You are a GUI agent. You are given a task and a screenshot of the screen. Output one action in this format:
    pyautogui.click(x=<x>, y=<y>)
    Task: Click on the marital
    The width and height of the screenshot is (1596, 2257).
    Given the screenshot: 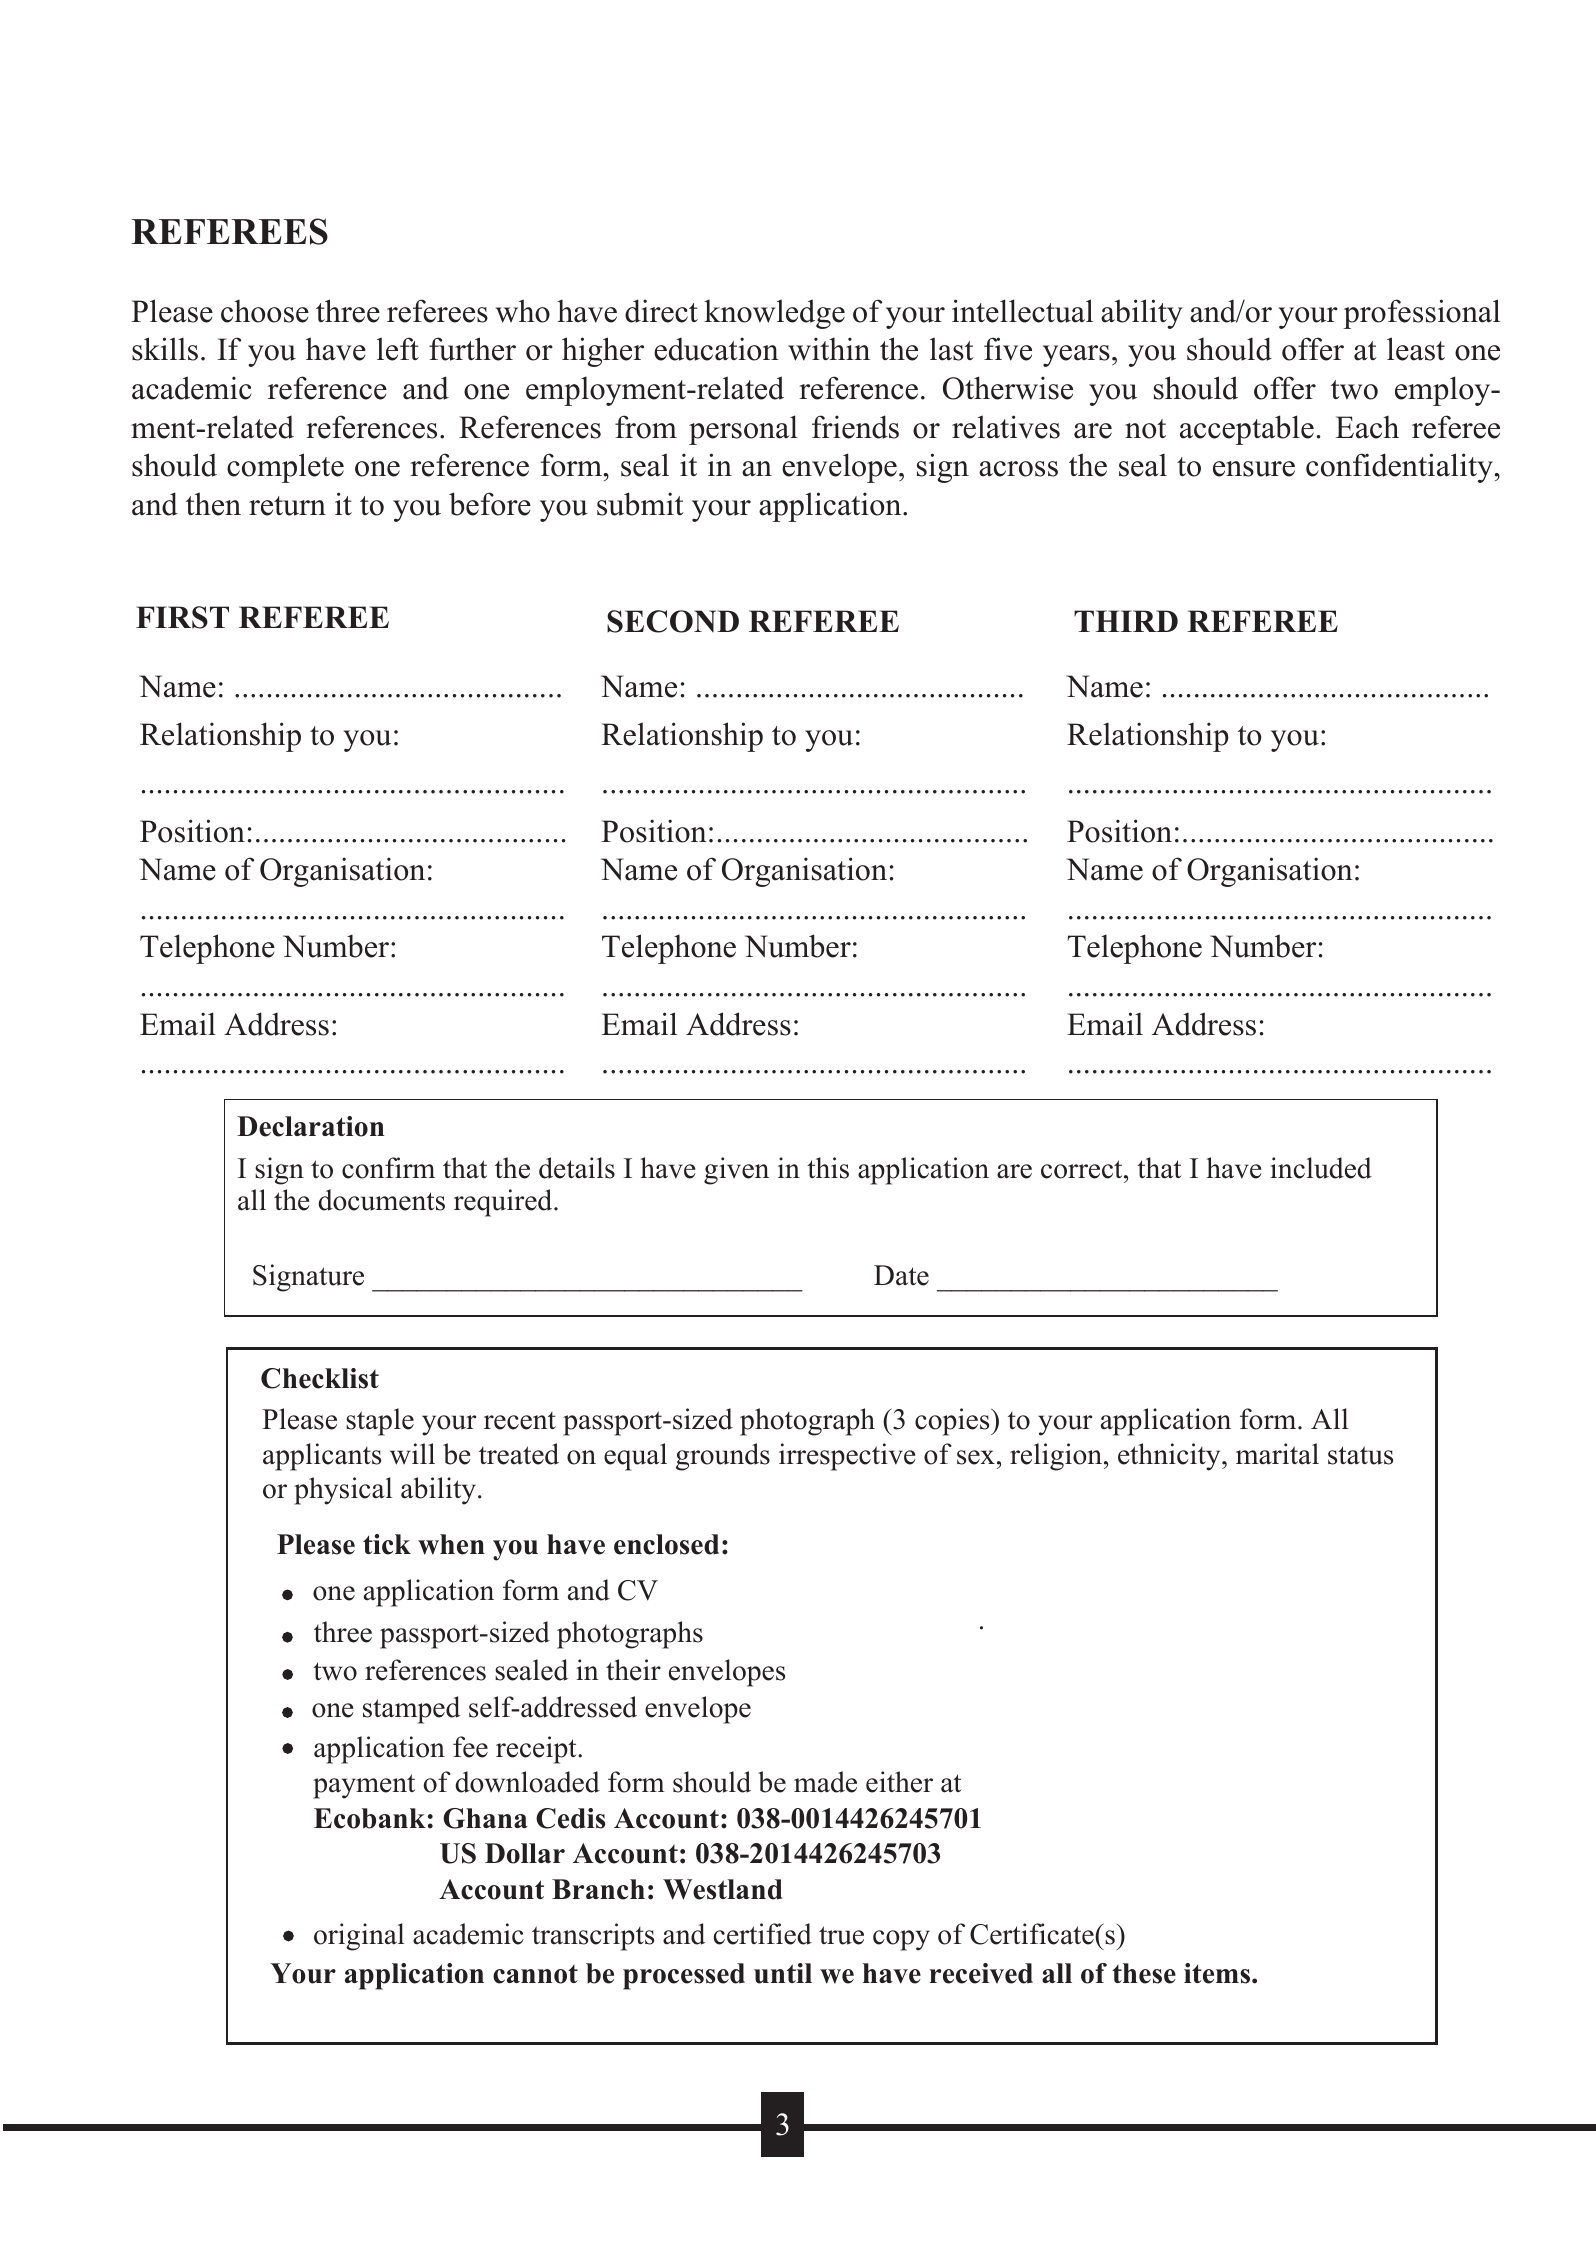 What is the action you would take?
    pyautogui.click(x=1277, y=1454)
